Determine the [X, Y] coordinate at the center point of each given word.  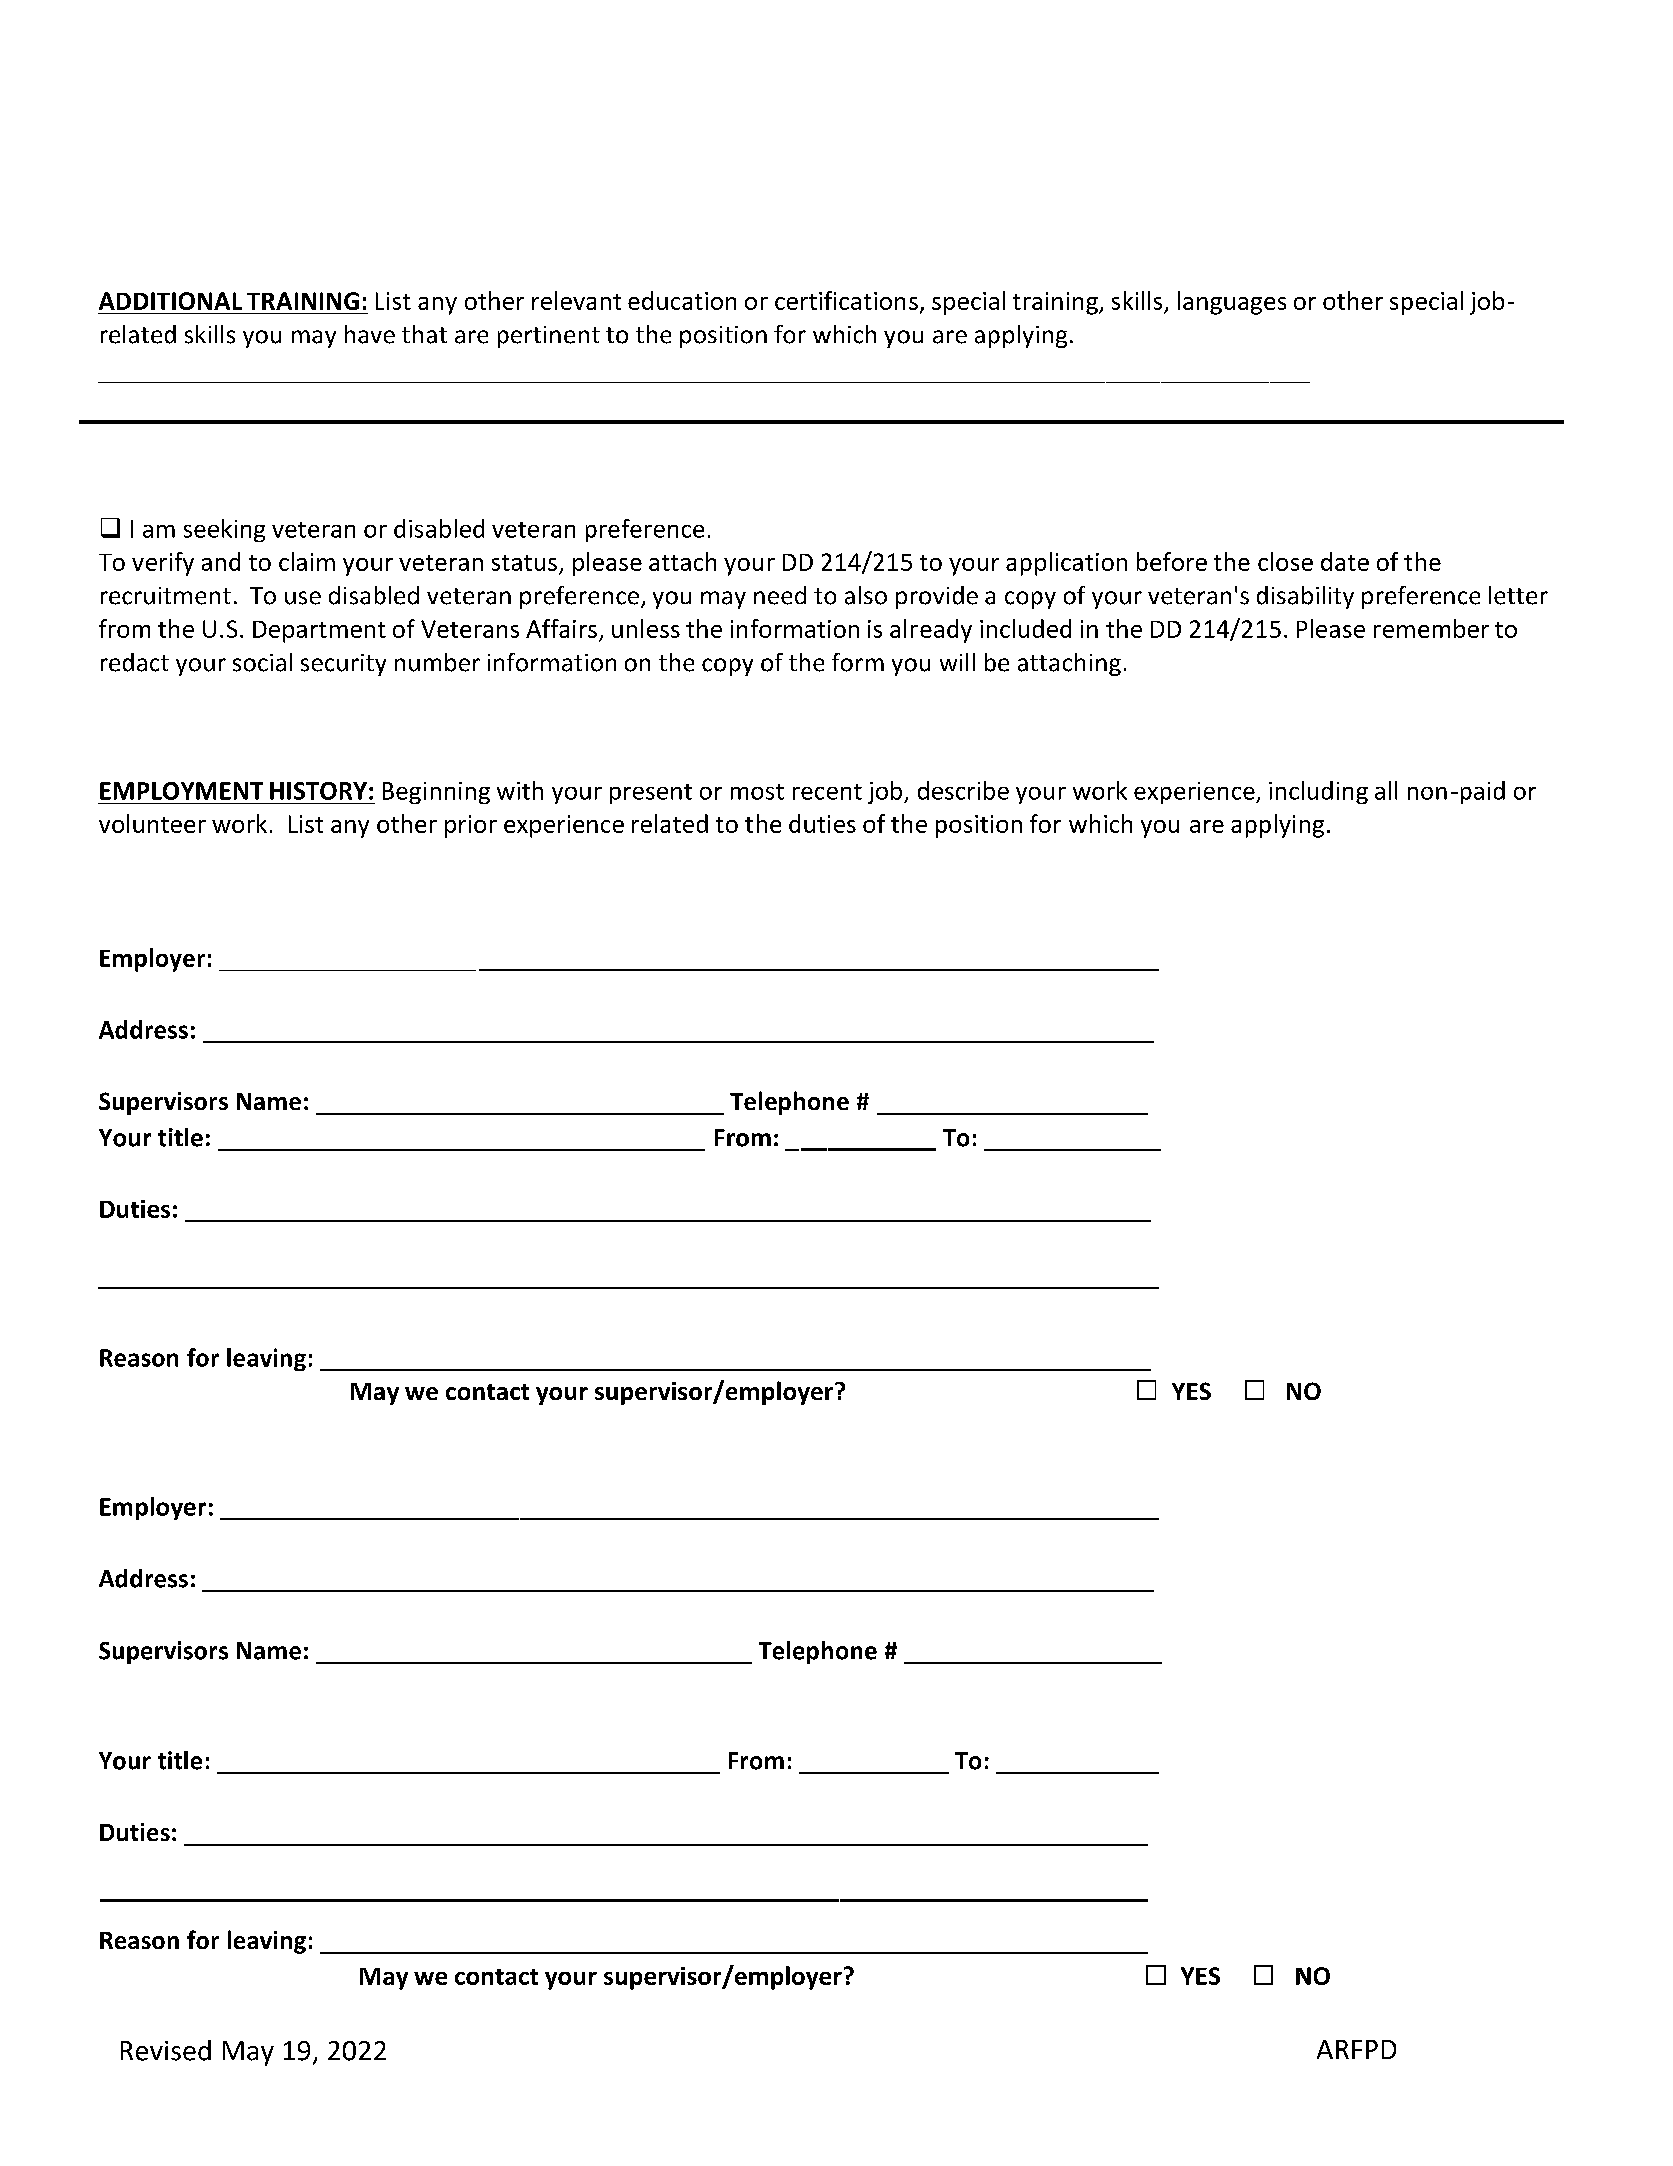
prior [471, 826]
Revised [166, 2050]
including [1318, 792]
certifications [846, 300]
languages [1232, 303]
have [370, 334]
